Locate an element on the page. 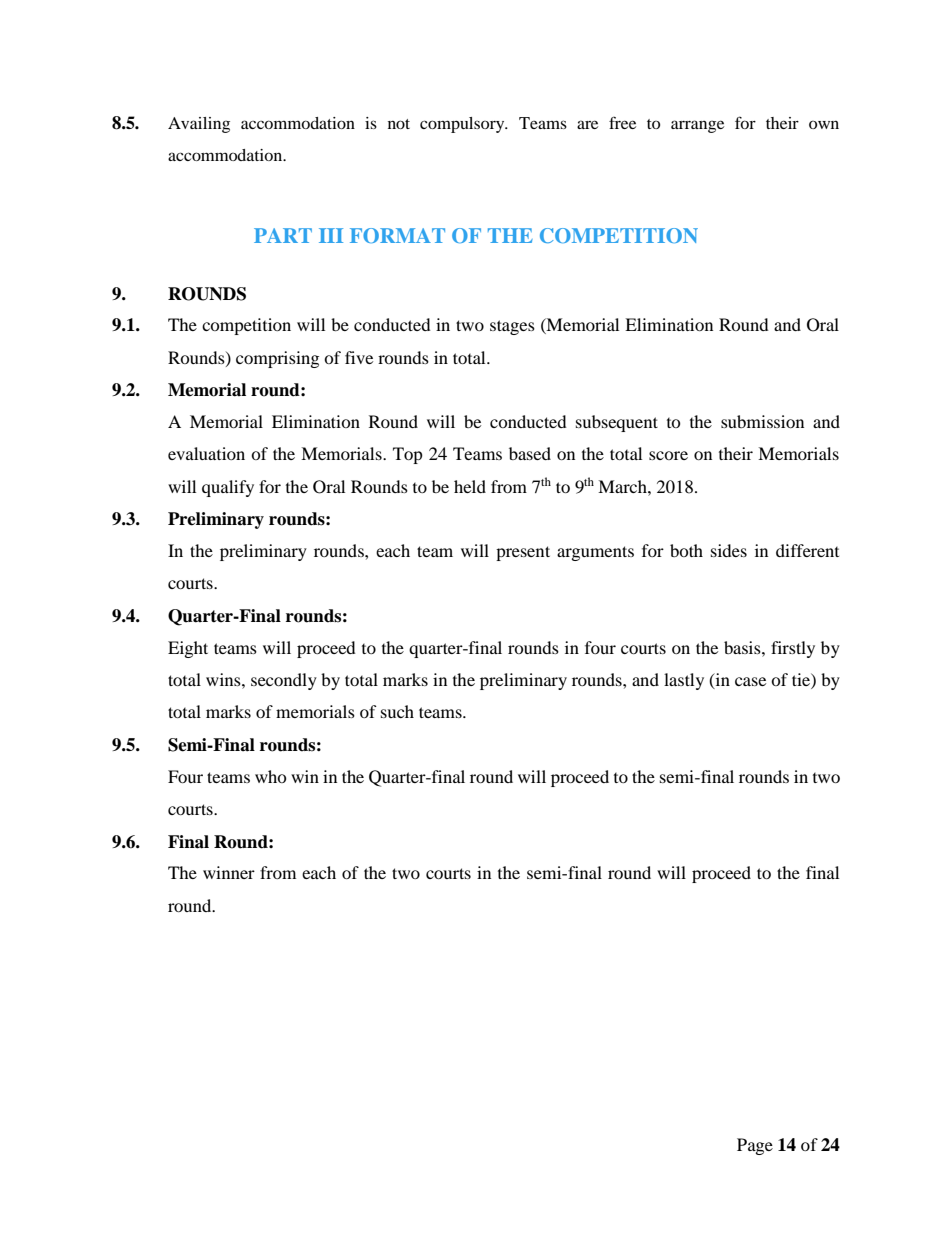 The height and width of the image is (1233, 952). case is located at coordinates (750, 681).
